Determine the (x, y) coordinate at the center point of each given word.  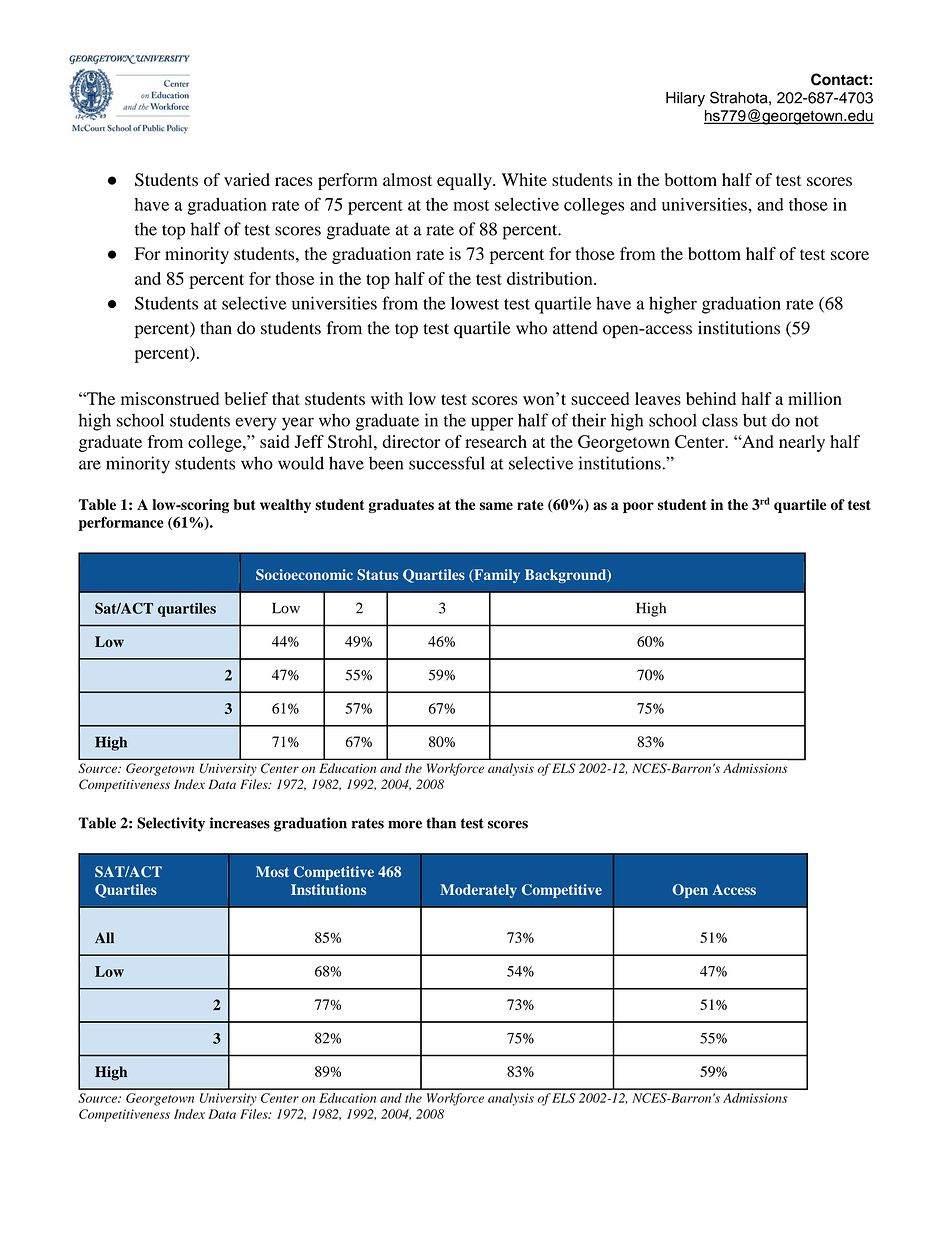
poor (638, 507)
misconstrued (170, 398)
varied (247, 179)
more (405, 824)
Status (377, 574)
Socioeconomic (304, 574)
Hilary (685, 99)
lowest (475, 303)
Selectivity (171, 824)
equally (465, 181)
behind (711, 398)
